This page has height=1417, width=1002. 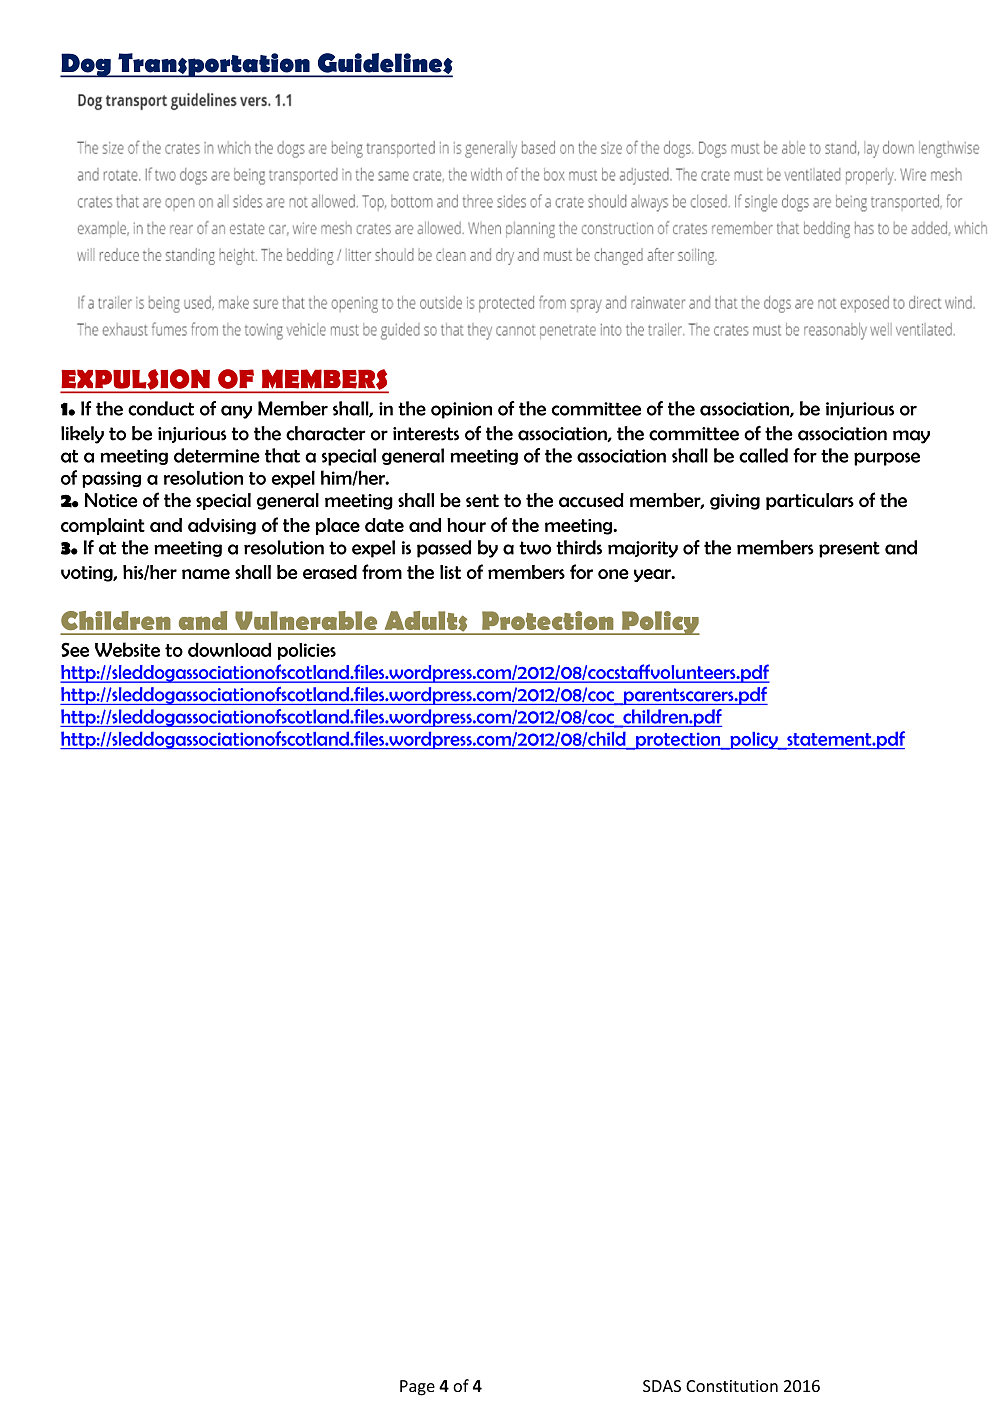 What do you see at coordinates (214, 65) in the page?
I see `Transportation` at bounding box center [214, 65].
